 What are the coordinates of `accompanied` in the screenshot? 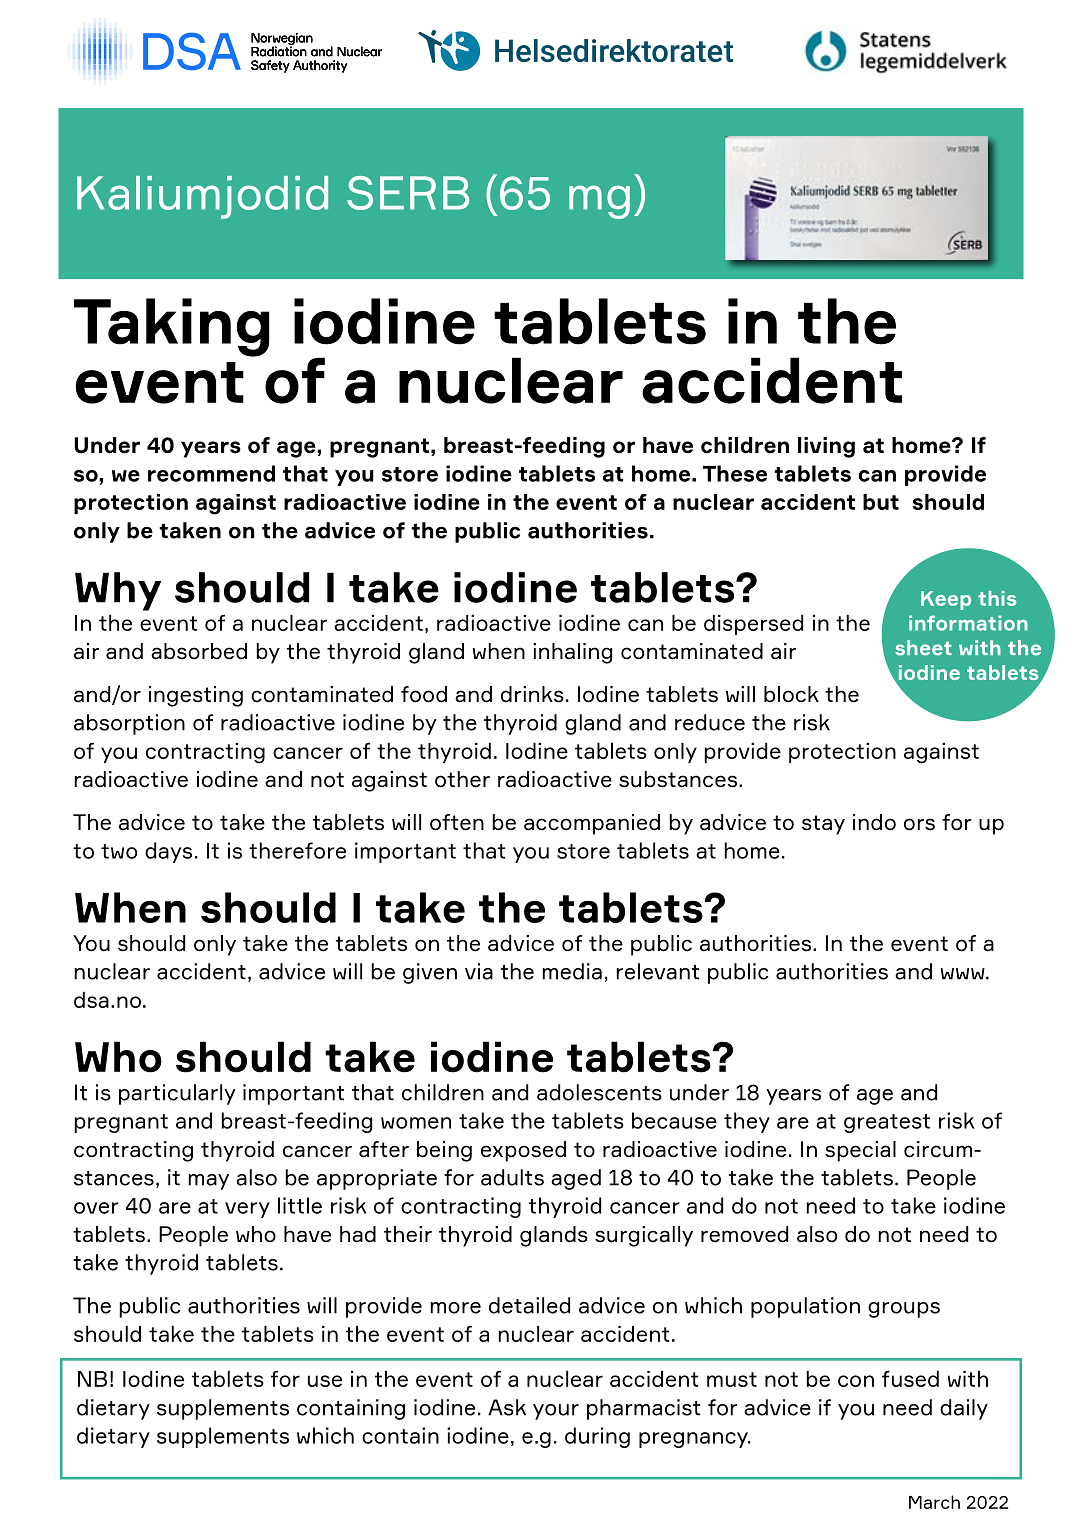 It's located at (592, 824).
